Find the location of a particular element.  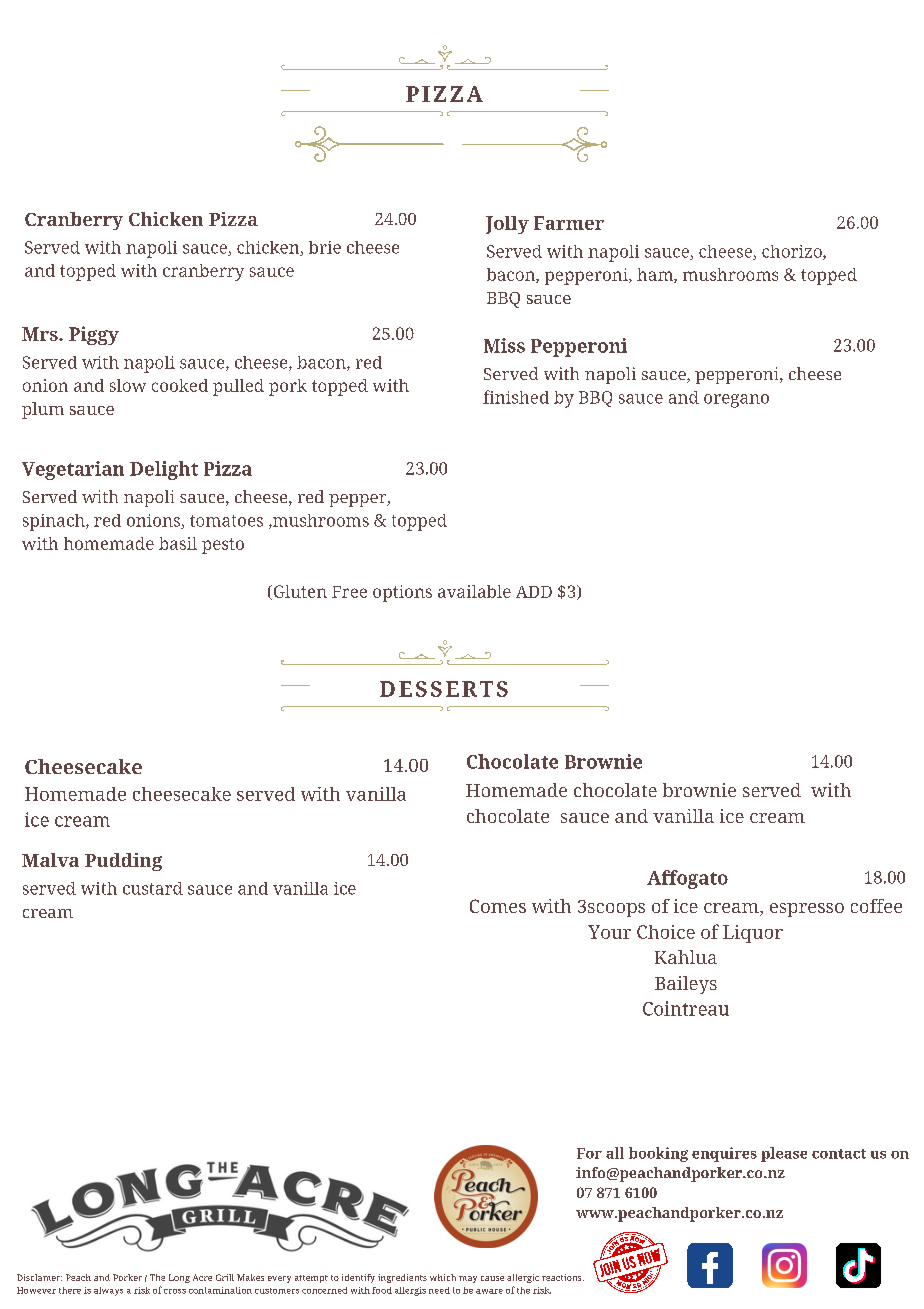

available is located at coordinates (474, 591).
